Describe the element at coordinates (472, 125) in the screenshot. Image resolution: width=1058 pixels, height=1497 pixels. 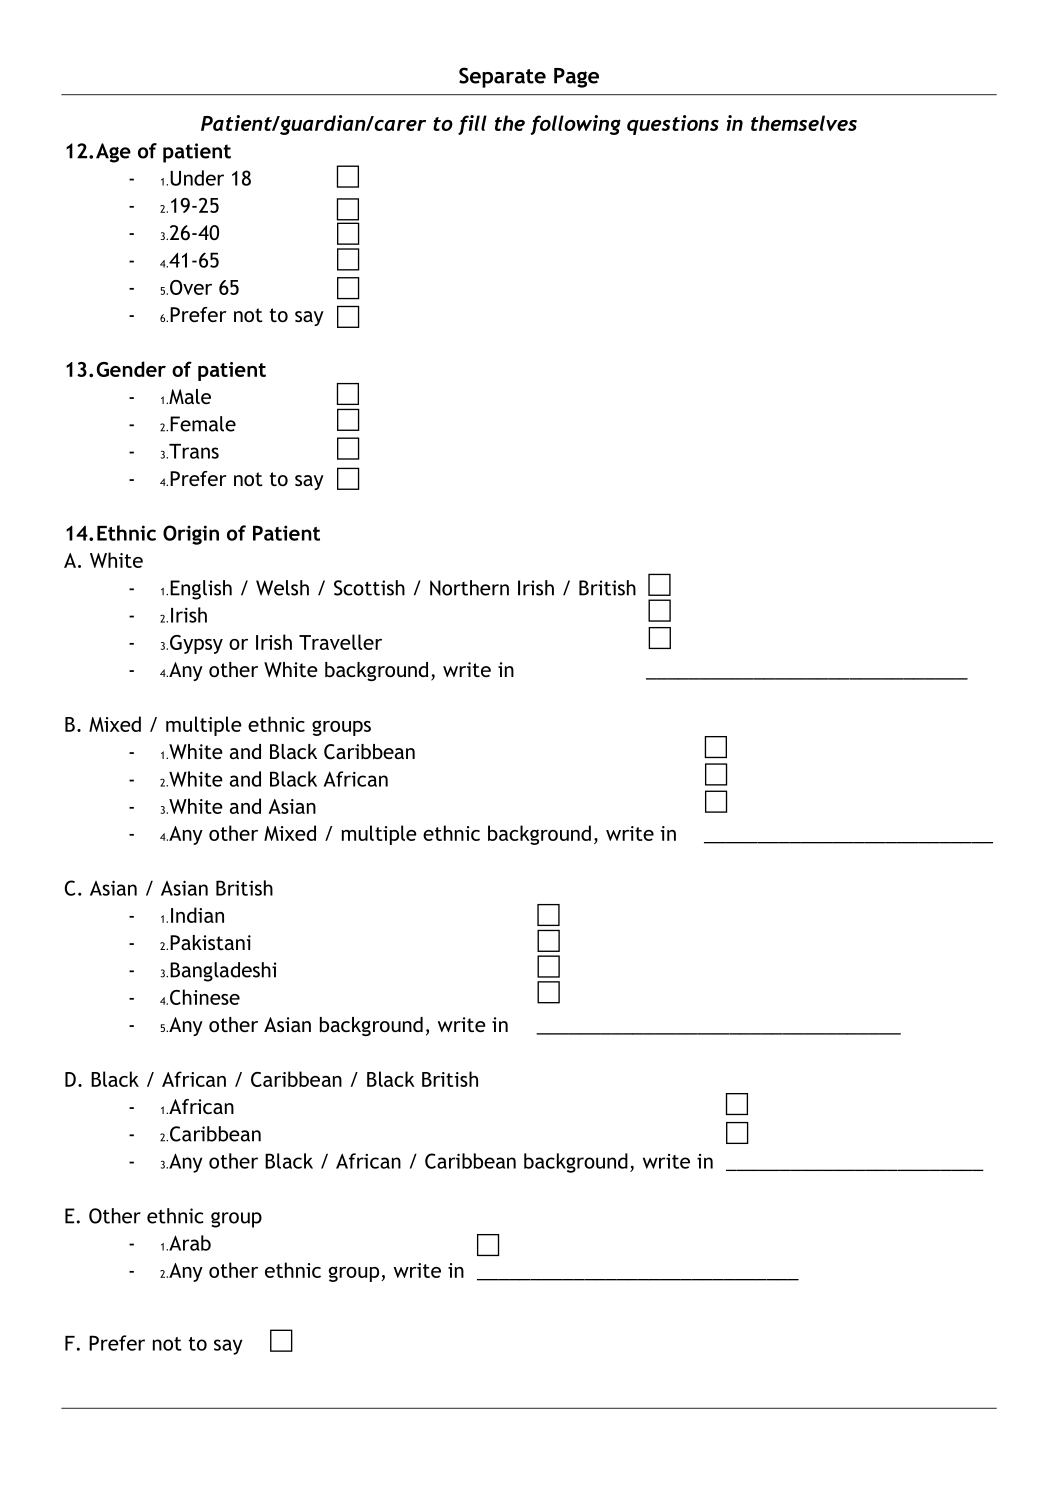
I see `fill` at that location.
